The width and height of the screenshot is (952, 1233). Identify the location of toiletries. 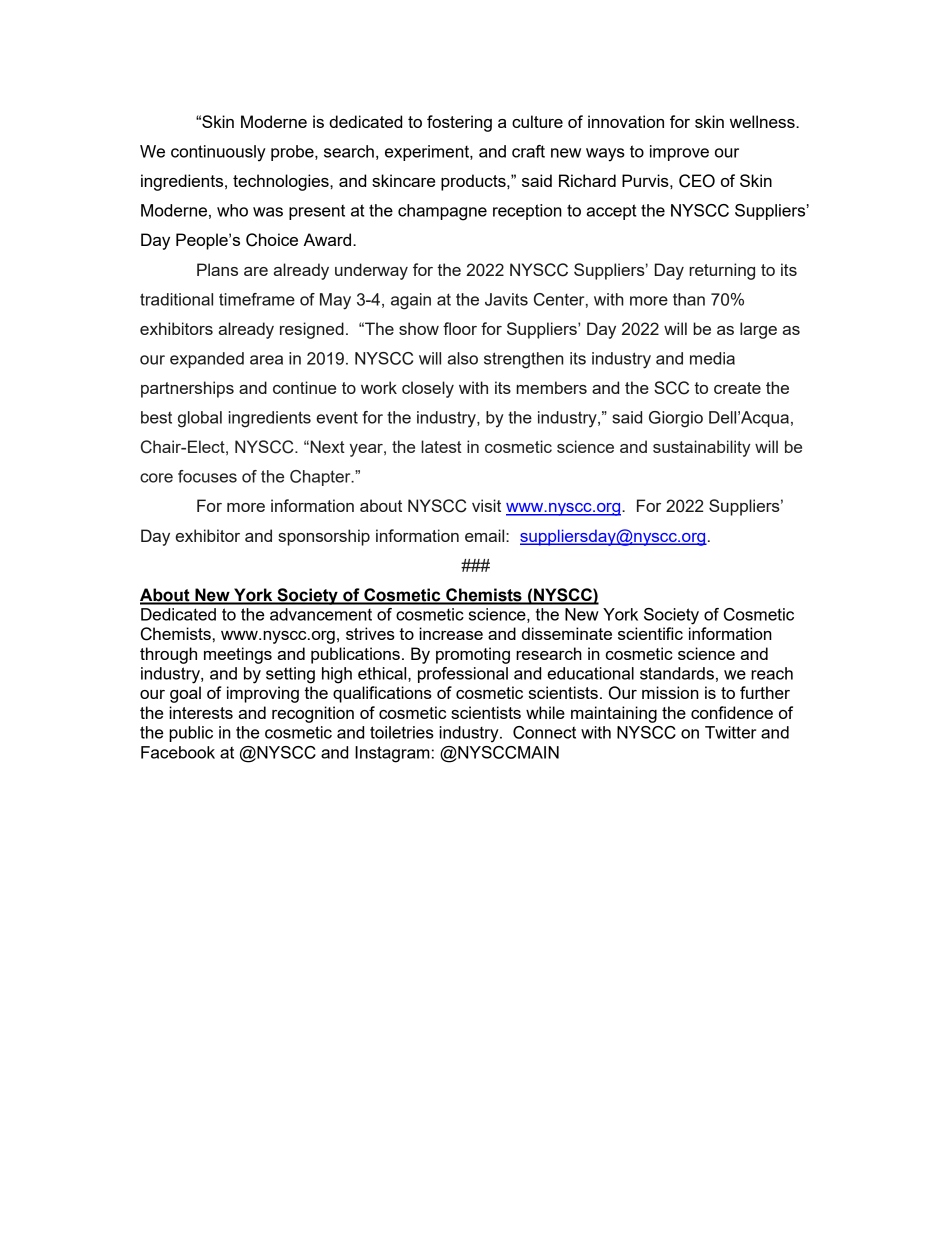
(402, 732).
